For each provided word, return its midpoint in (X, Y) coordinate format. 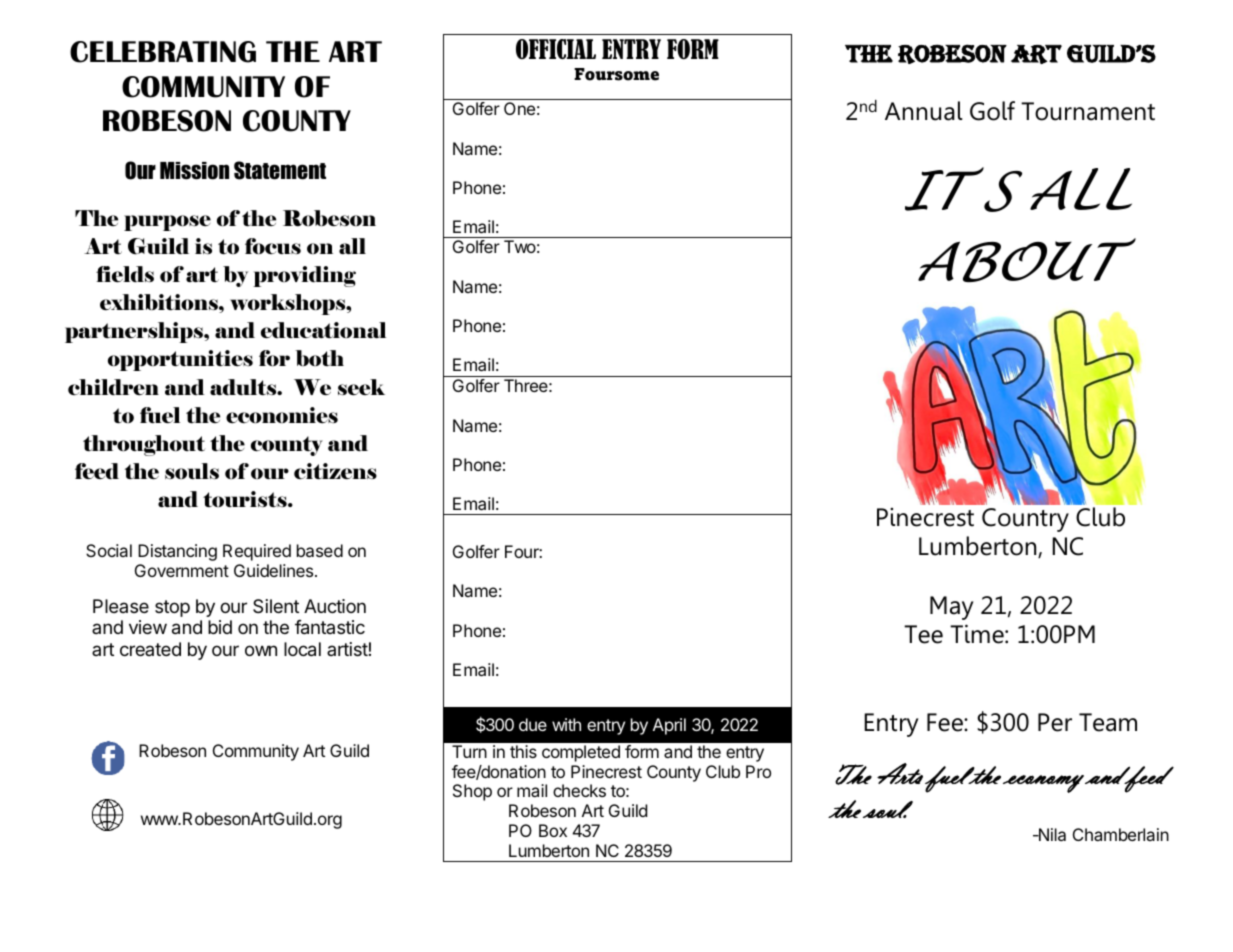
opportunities (180, 360)
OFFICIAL (556, 49)
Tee (923, 634)
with (566, 724)
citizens (335, 471)
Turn (469, 751)
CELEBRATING (163, 52)
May (952, 608)
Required (257, 552)
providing (304, 276)
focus (273, 246)
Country (1025, 520)
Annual (923, 111)
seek (361, 387)
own (261, 650)
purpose (167, 223)
